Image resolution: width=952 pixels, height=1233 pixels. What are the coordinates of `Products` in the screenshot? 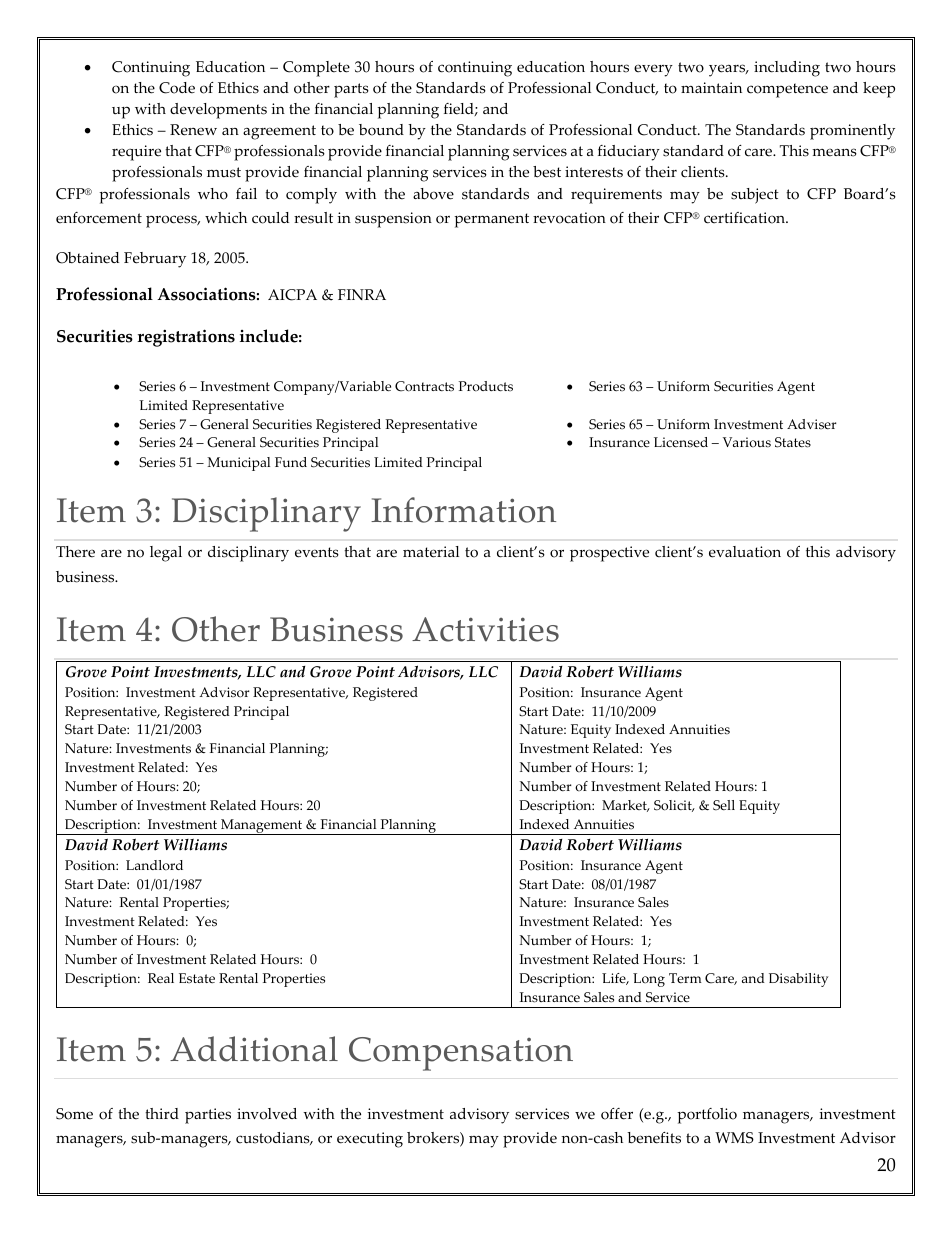 It's located at (486, 386).
